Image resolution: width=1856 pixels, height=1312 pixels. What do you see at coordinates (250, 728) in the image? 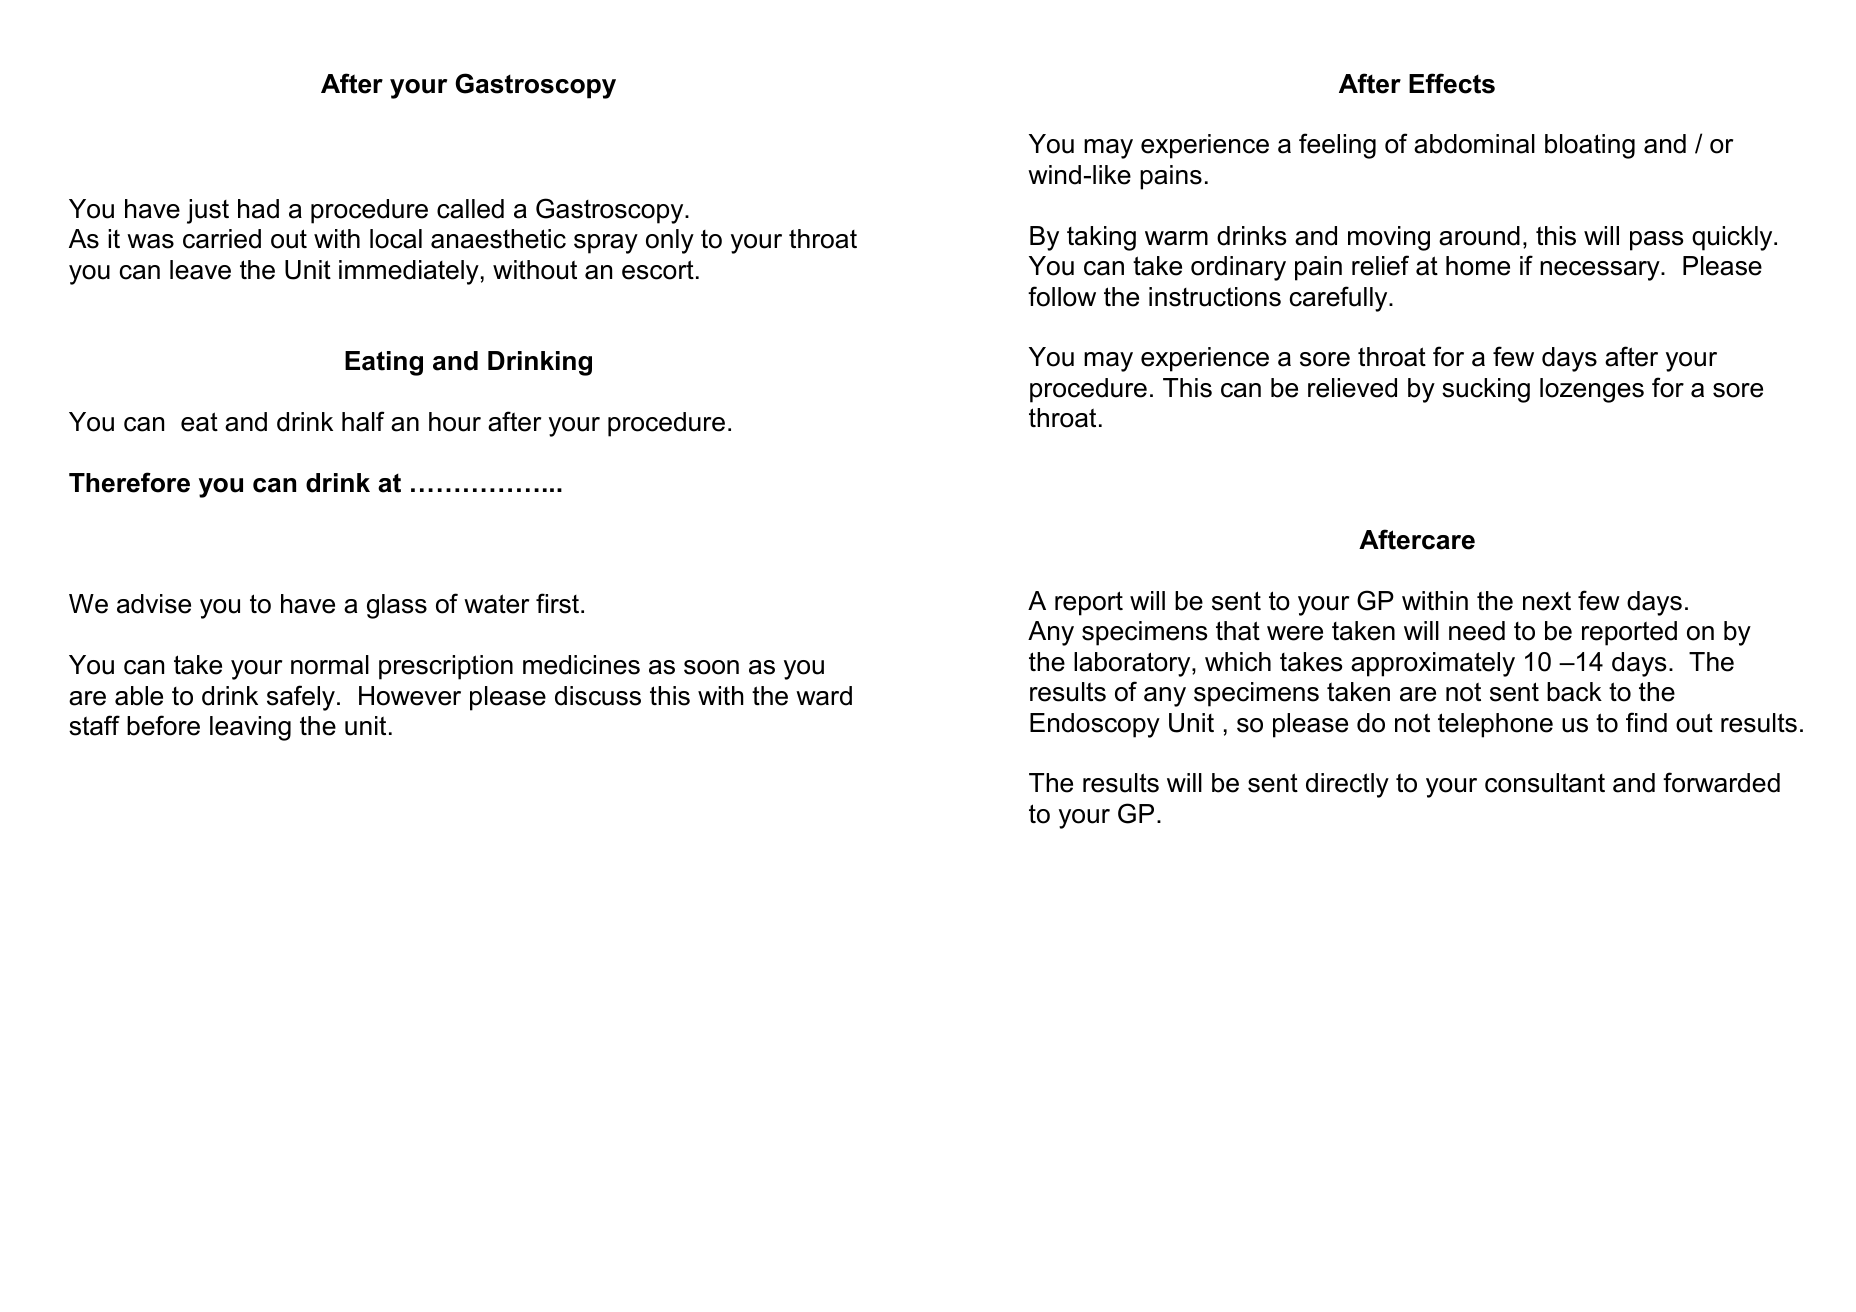
I see `leaving` at bounding box center [250, 728].
